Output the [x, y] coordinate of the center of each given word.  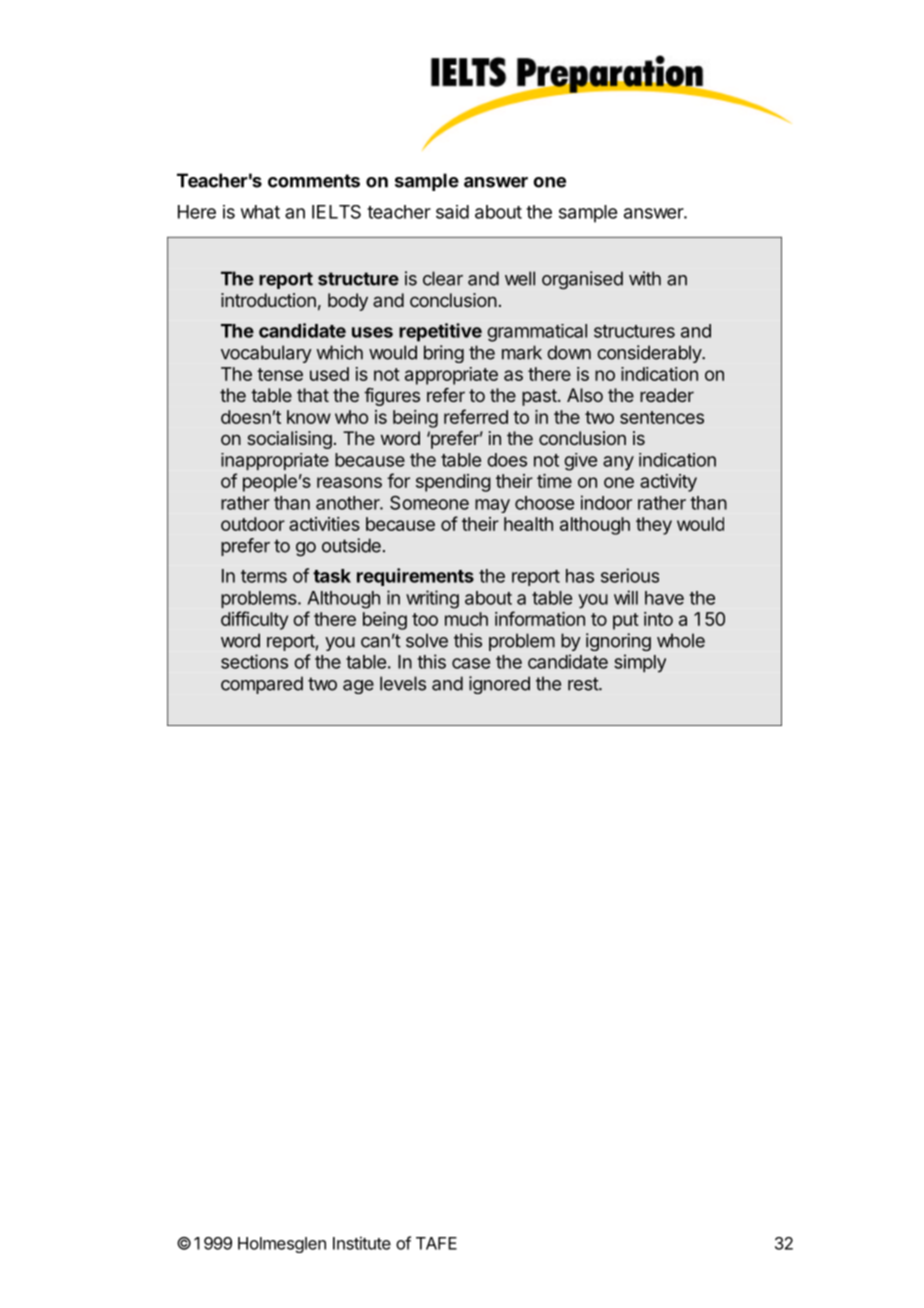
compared [262, 685]
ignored [499, 685]
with [645, 278]
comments [314, 181]
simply [640, 663]
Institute [362, 1243]
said [452, 212]
